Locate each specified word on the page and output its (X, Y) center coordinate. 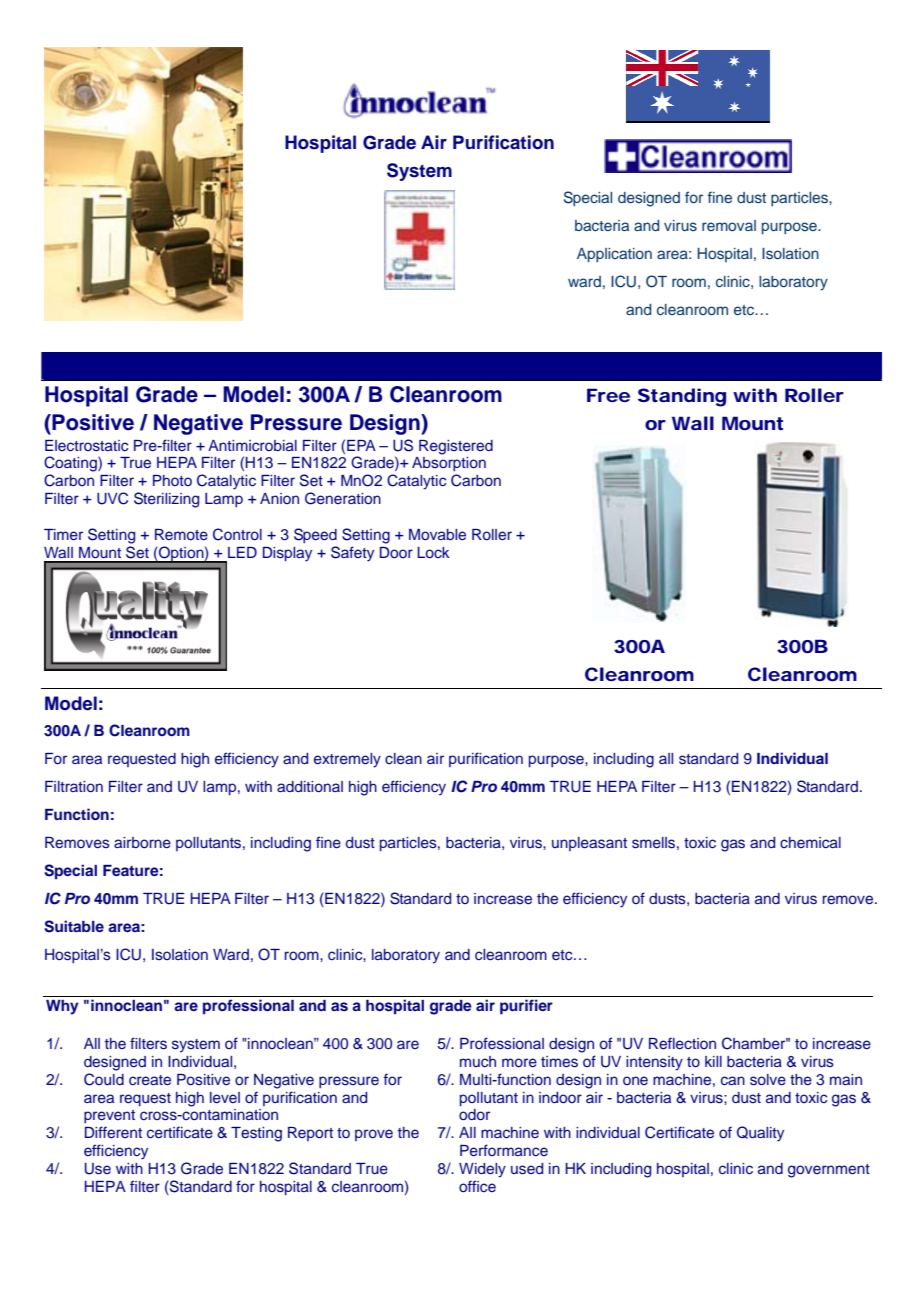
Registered (456, 447)
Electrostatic (86, 446)
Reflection (682, 1043)
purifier (526, 1007)
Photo (172, 480)
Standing (682, 397)
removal (729, 225)
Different (113, 1132)
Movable (437, 534)
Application (614, 255)
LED (242, 552)
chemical (810, 842)
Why (62, 1007)
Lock (433, 552)
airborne (142, 842)
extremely (347, 760)
